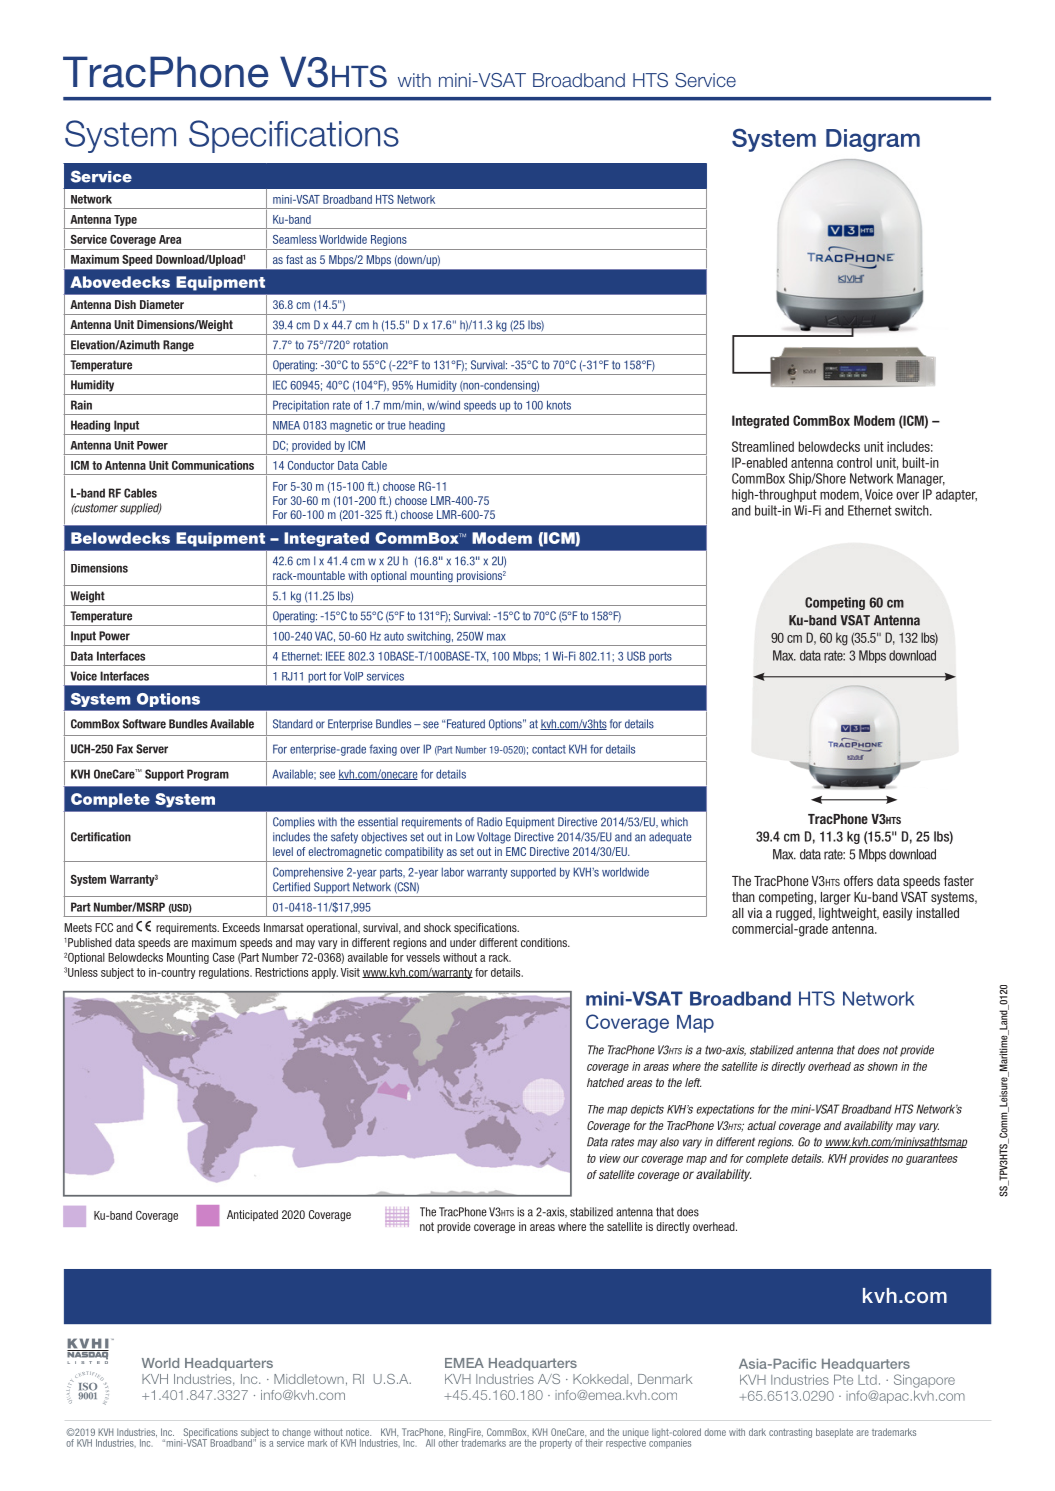 This image has width=1055, height=1491. I want to click on change, so click(296, 1434).
